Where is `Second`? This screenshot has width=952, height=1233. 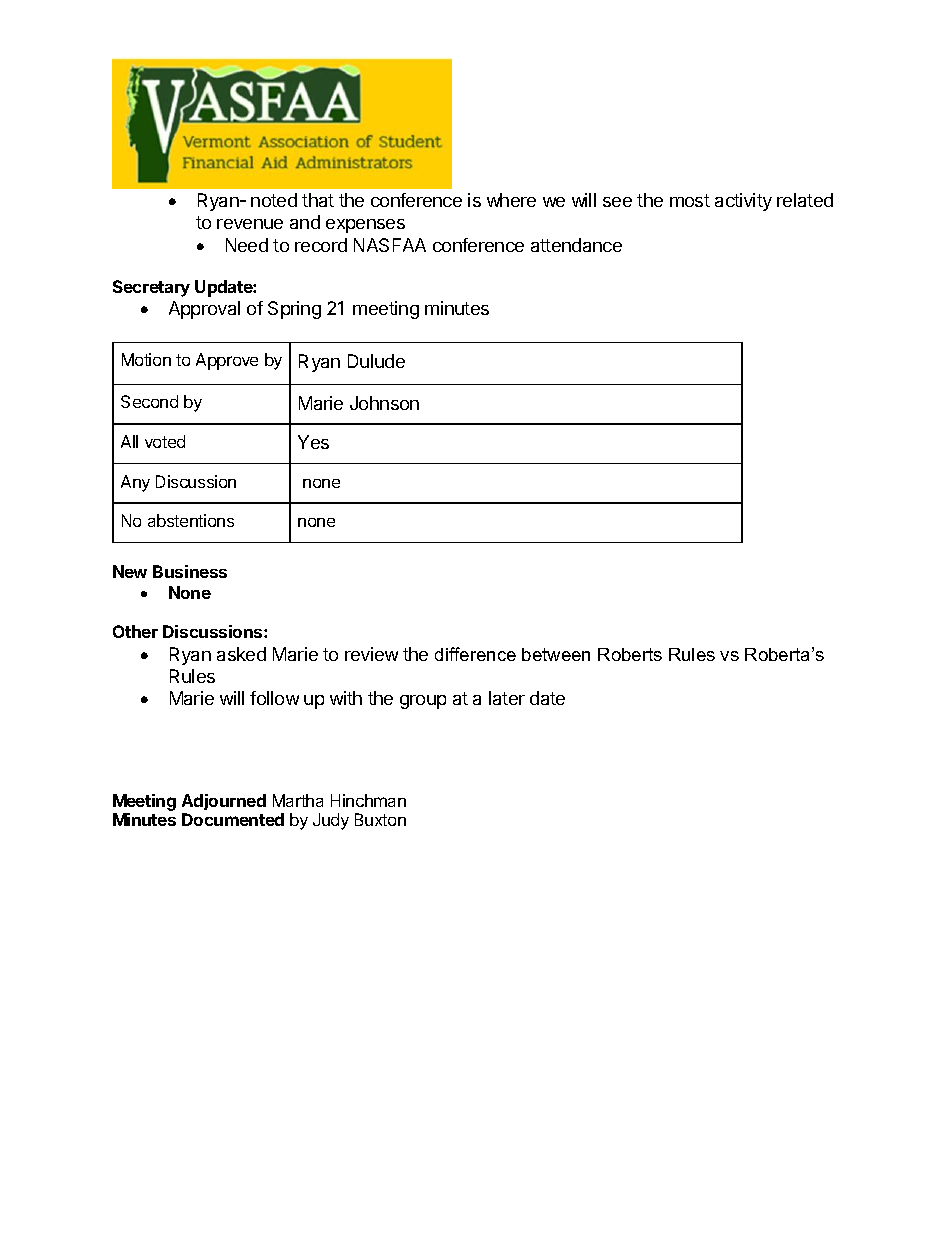
Second is located at coordinates (149, 401).
